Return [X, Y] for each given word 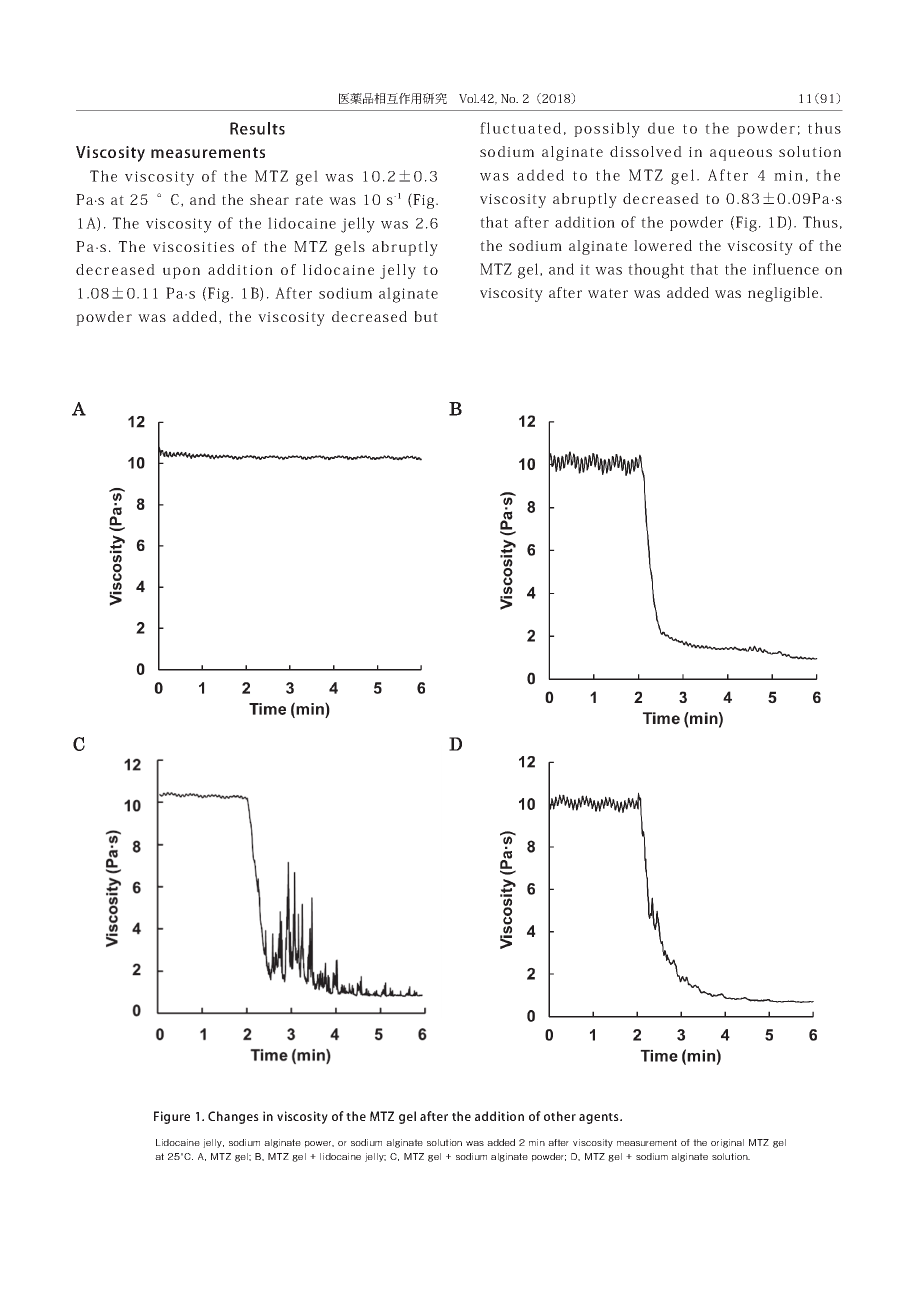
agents [600, 1118]
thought [656, 271]
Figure [172, 1117]
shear [269, 199]
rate [309, 200]
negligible [784, 294]
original [727, 1143]
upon [181, 273]
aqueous [741, 155]
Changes [233, 1117]
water [608, 293]
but [426, 316]
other [560, 1116]
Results [257, 128]
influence [786, 269]
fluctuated [520, 128]
